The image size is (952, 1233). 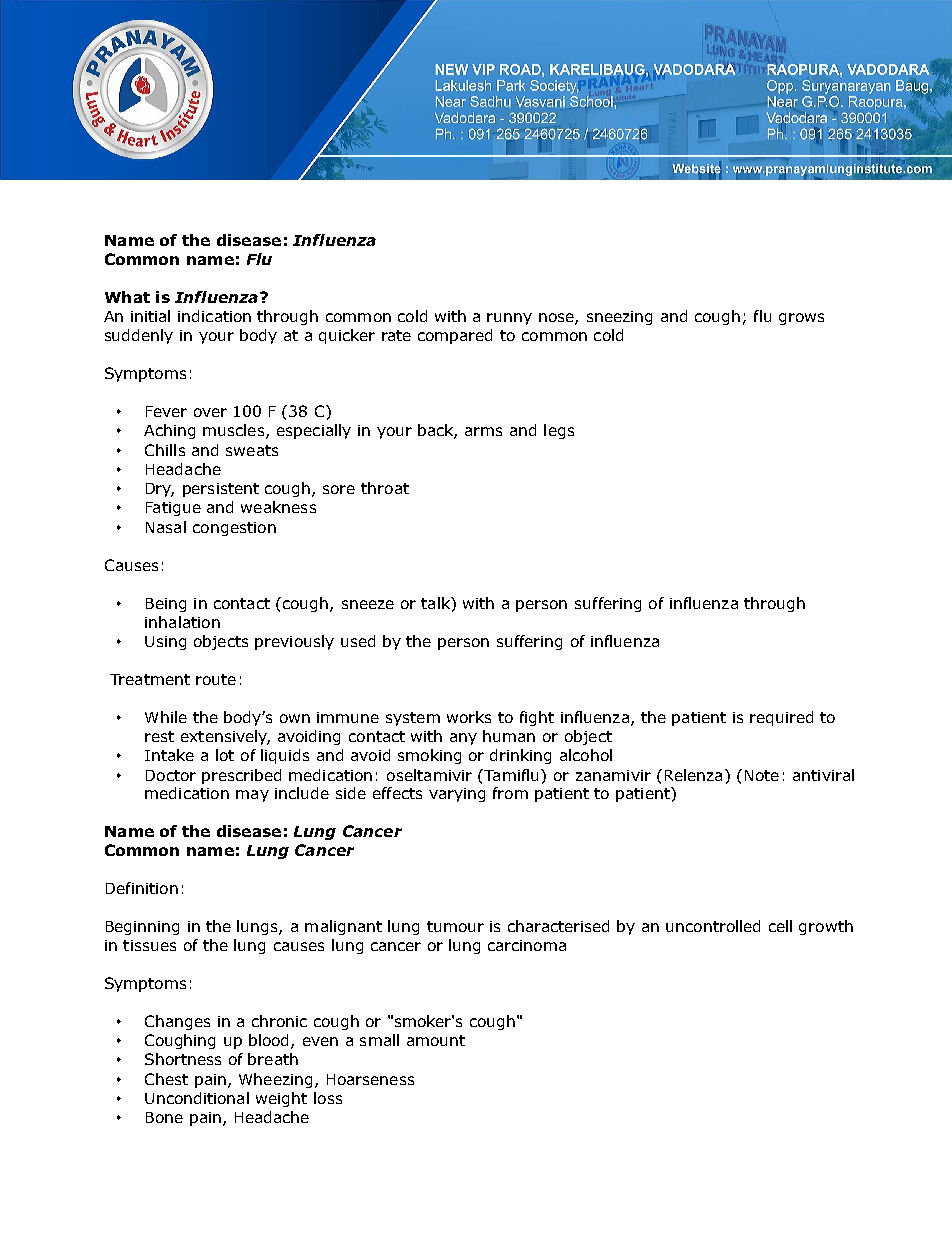 What do you see at coordinates (197, 1098) in the screenshot?
I see `Unconditional` at bounding box center [197, 1098].
